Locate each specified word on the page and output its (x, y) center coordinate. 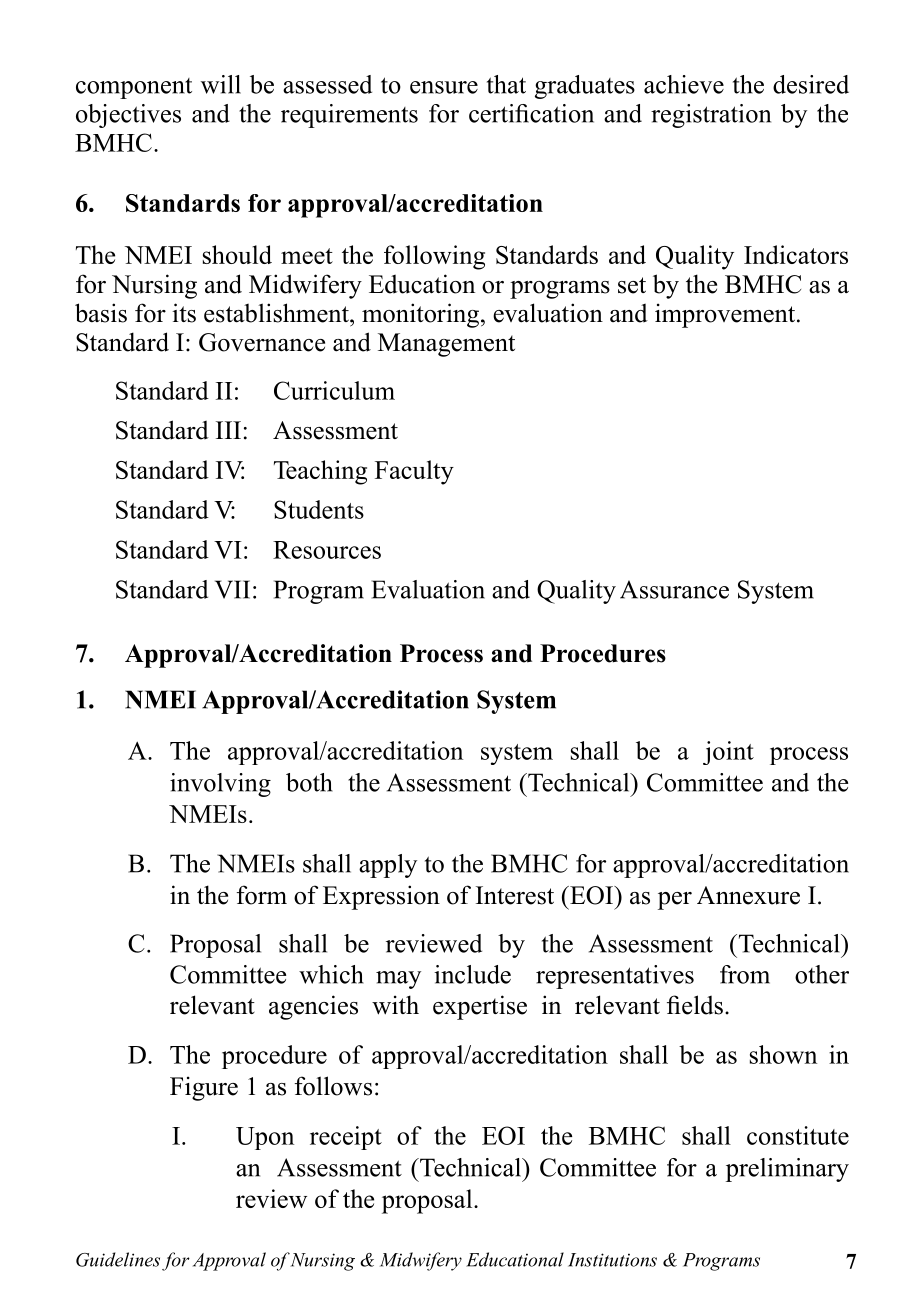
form (262, 895)
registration (711, 116)
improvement (726, 315)
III (228, 430)
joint (728, 753)
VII (232, 589)
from (745, 974)
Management (446, 345)
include (472, 974)
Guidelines (118, 1259)
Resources (327, 550)
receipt (346, 1138)
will (221, 84)
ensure (444, 87)
